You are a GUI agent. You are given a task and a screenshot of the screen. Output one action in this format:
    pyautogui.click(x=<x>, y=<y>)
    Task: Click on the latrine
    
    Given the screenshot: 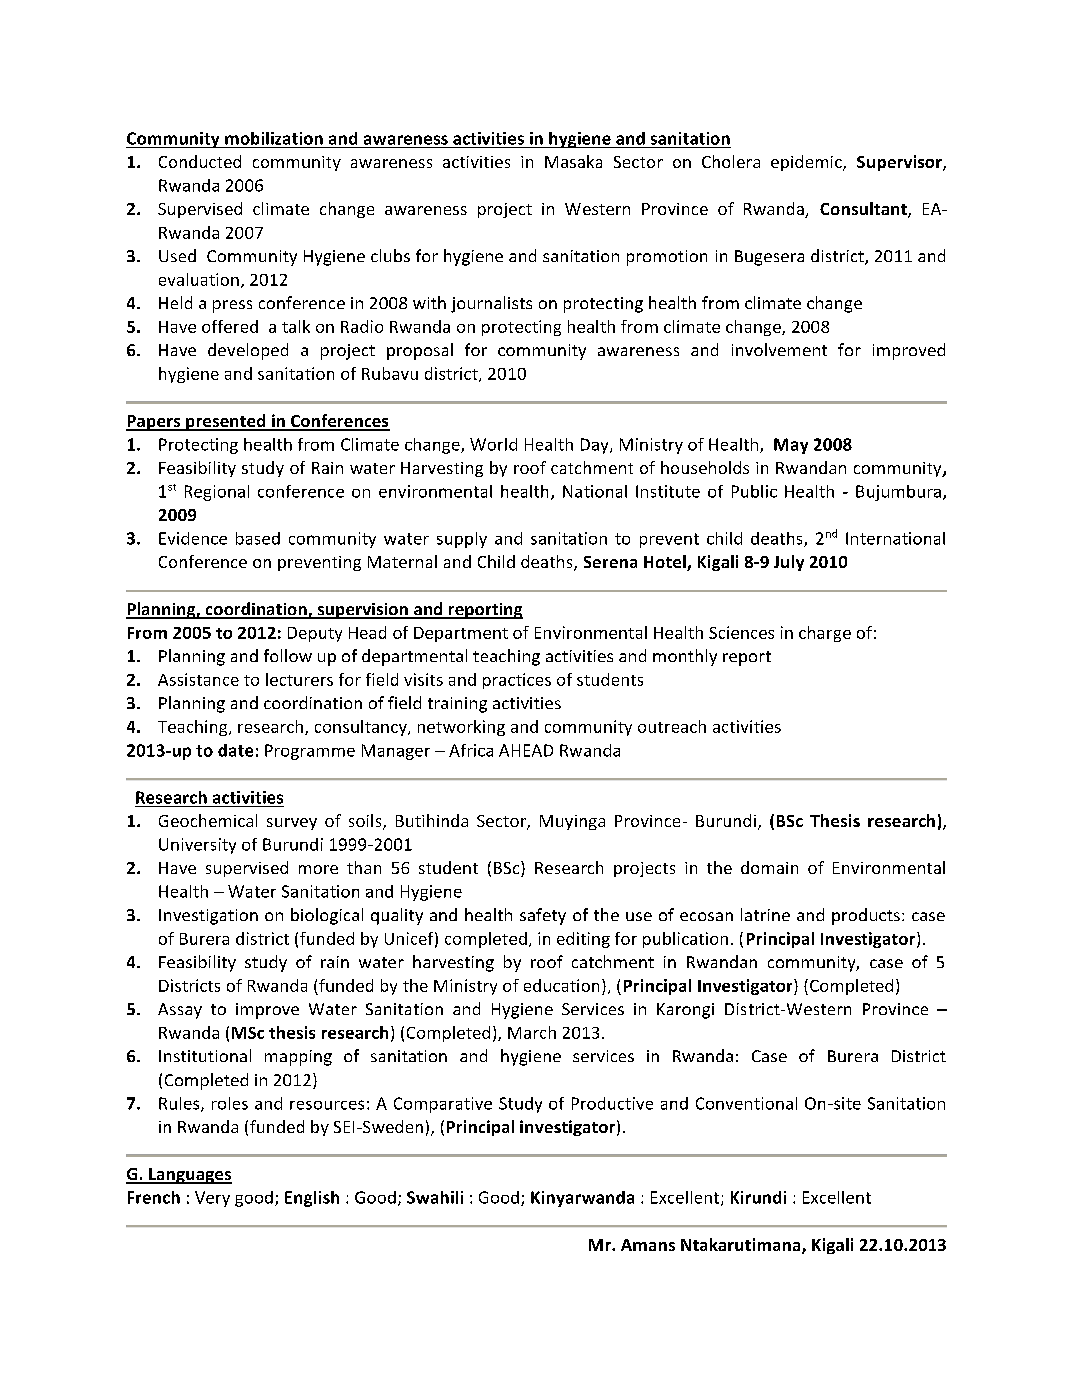 What is the action you would take?
    pyautogui.click(x=765, y=914)
